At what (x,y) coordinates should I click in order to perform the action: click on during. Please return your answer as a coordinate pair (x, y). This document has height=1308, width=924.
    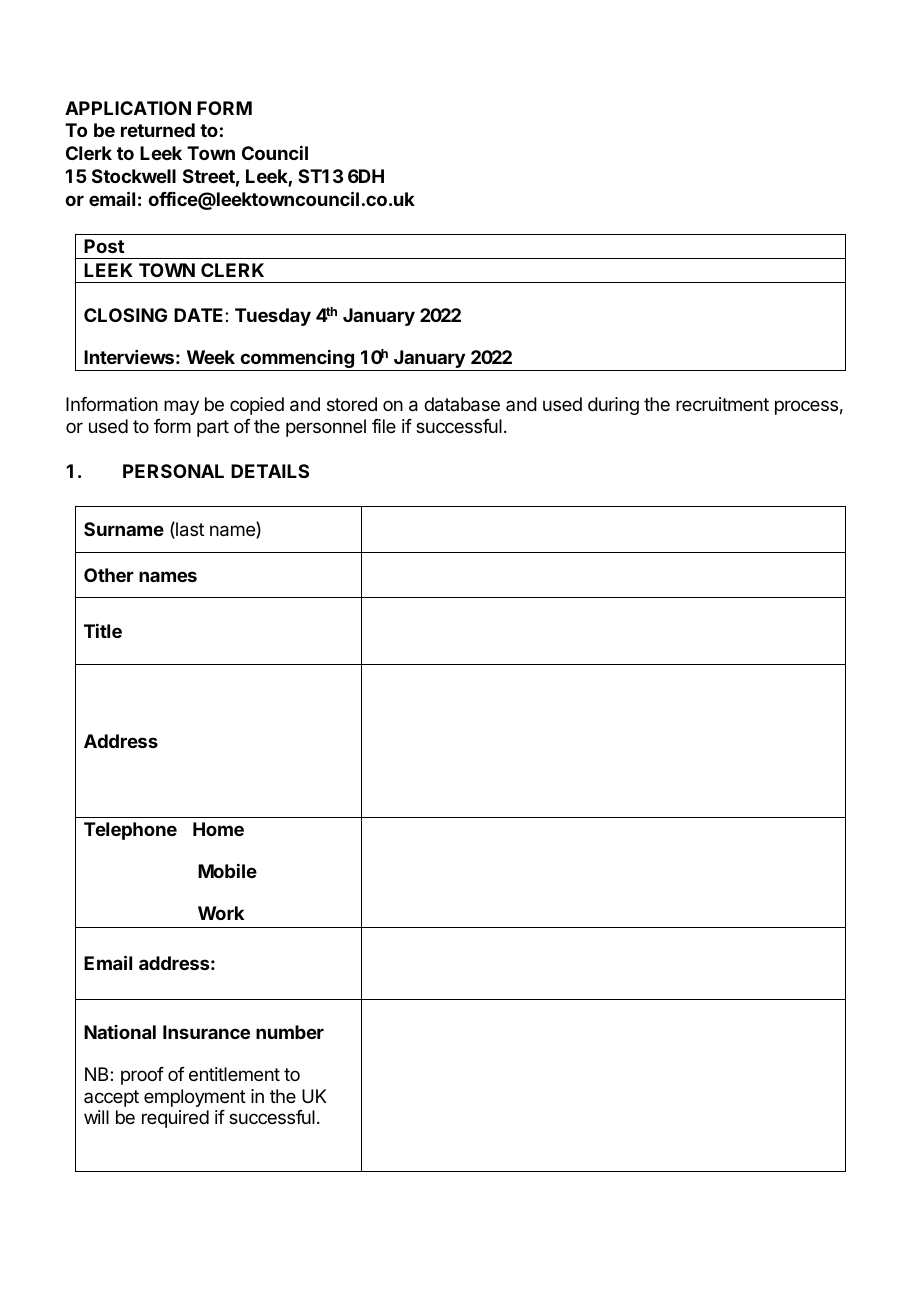
    Looking at the image, I should click on (613, 406).
